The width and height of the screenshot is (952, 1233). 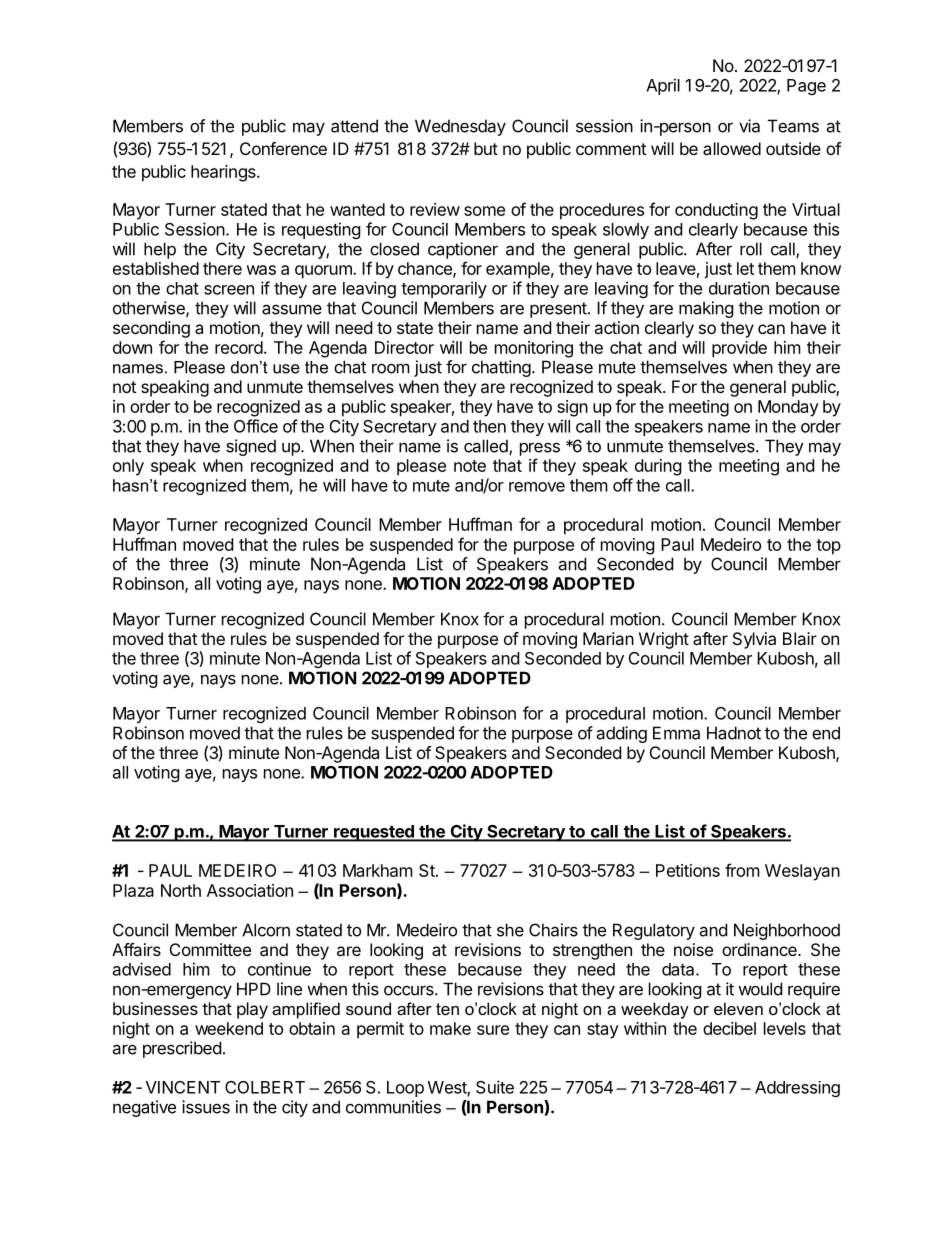 What do you see at coordinates (224, 173) in the screenshot?
I see `hearings` at bounding box center [224, 173].
